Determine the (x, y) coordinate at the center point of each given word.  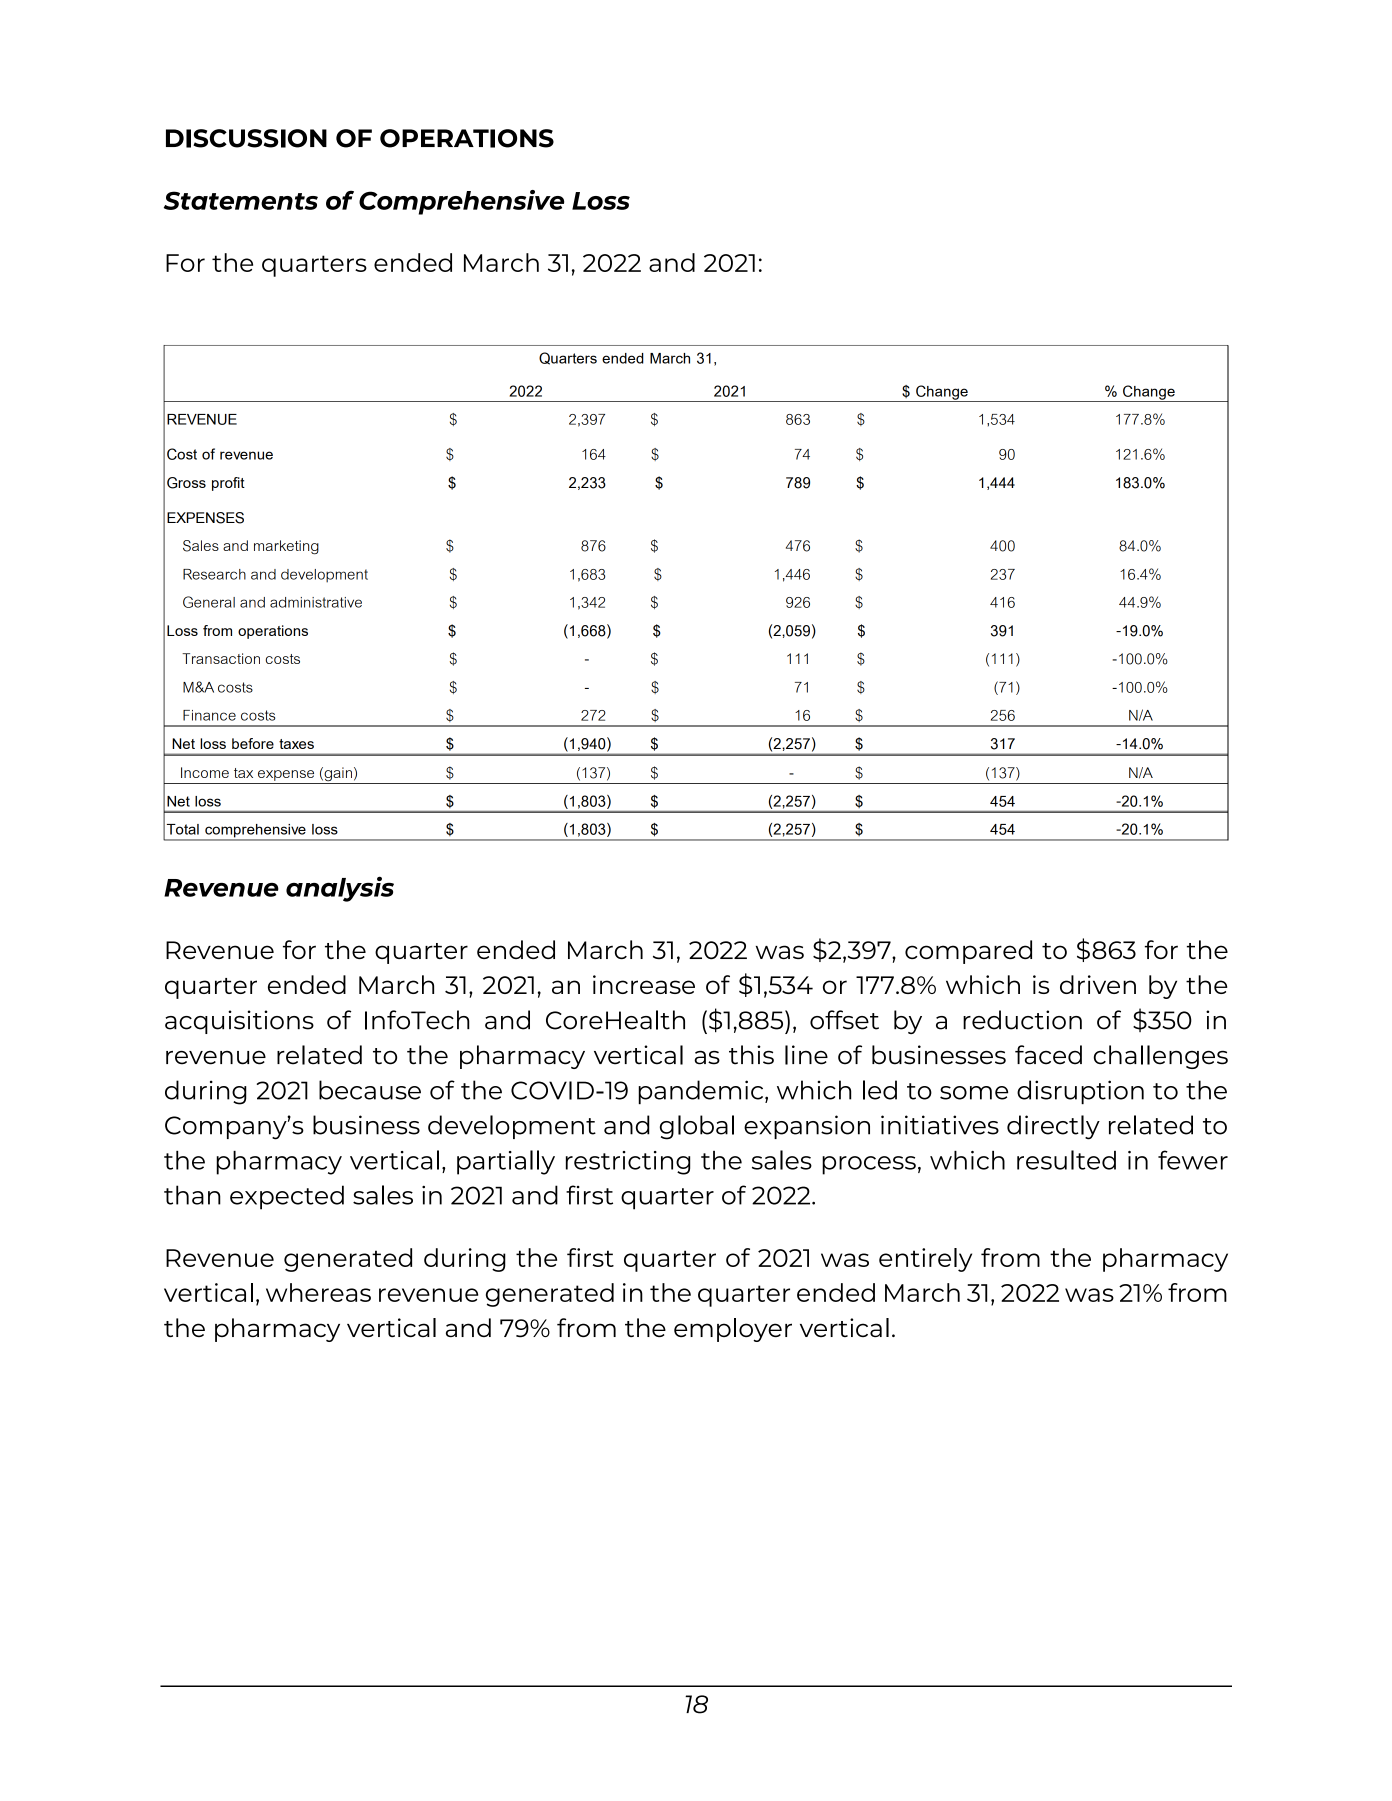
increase (644, 984)
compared (968, 952)
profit (228, 484)
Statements (241, 200)
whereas (318, 1292)
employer (733, 1330)
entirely (925, 1260)
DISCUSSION (246, 138)
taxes (296, 744)
